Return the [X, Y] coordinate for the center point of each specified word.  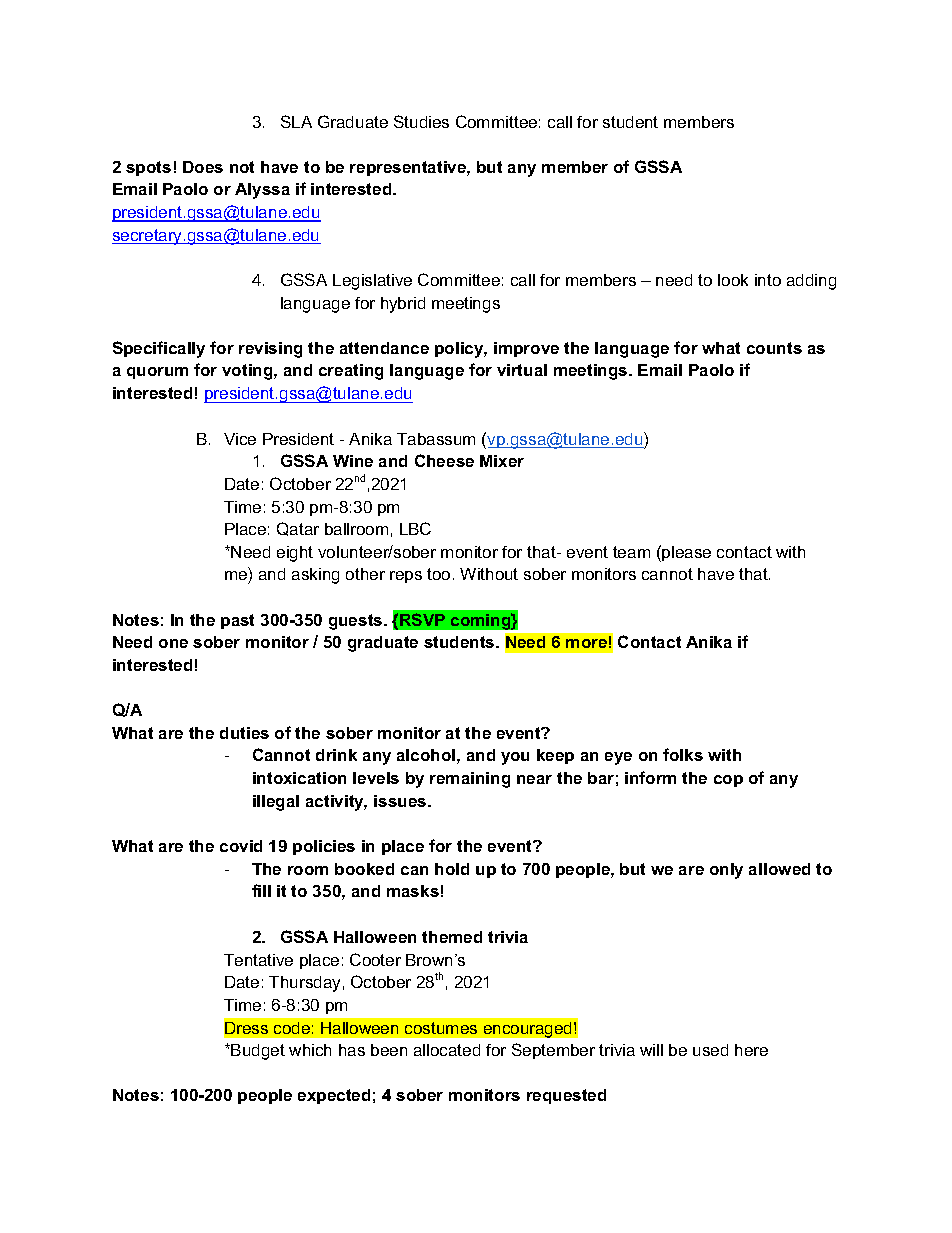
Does [203, 167]
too [438, 574]
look [733, 280]
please [685, 553]
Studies [421, 121]
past [237, 621]
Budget [257, 1052]
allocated [447, 1050]
